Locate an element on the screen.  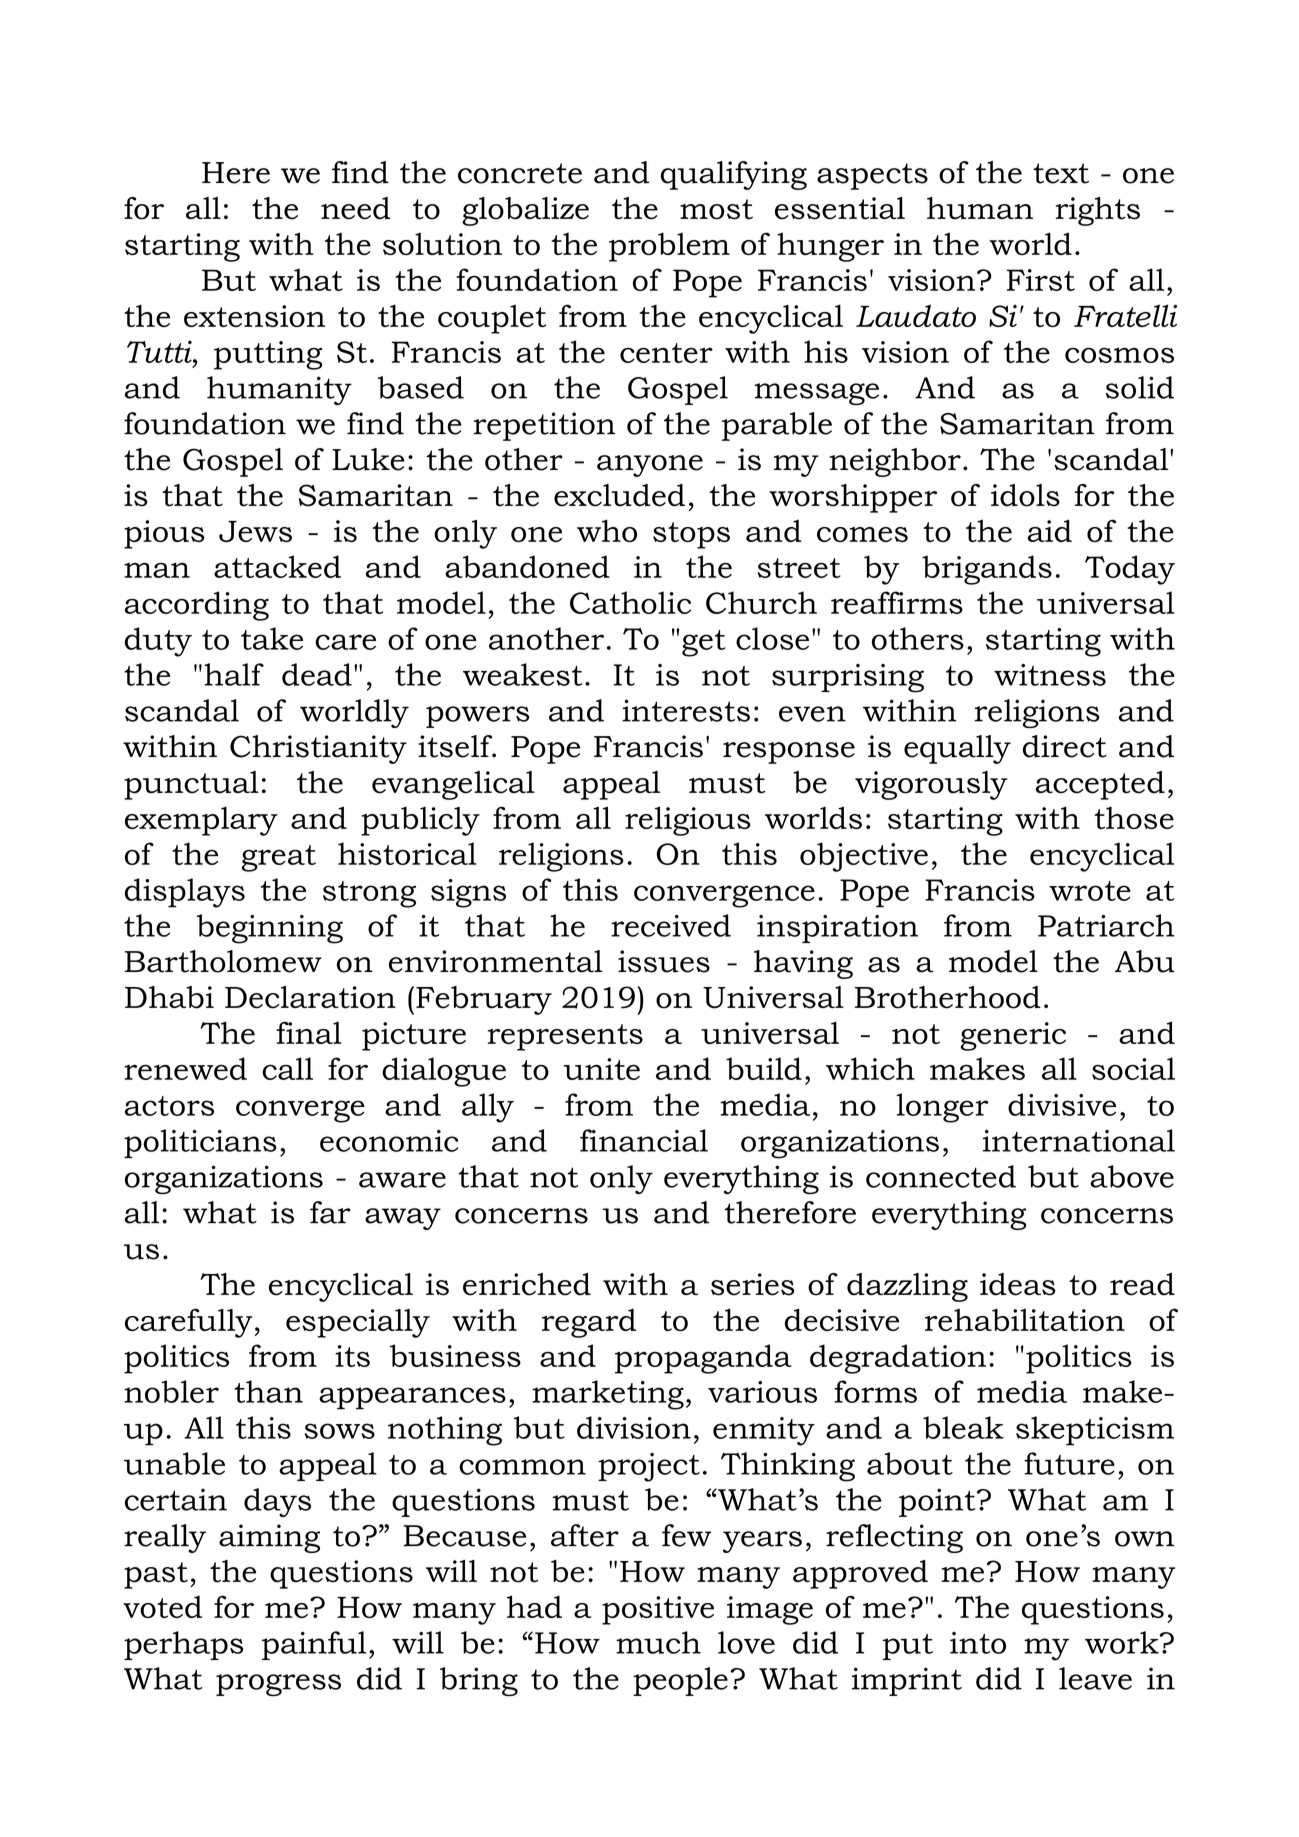
Patriarch is located at coordinates (1106, 925).
